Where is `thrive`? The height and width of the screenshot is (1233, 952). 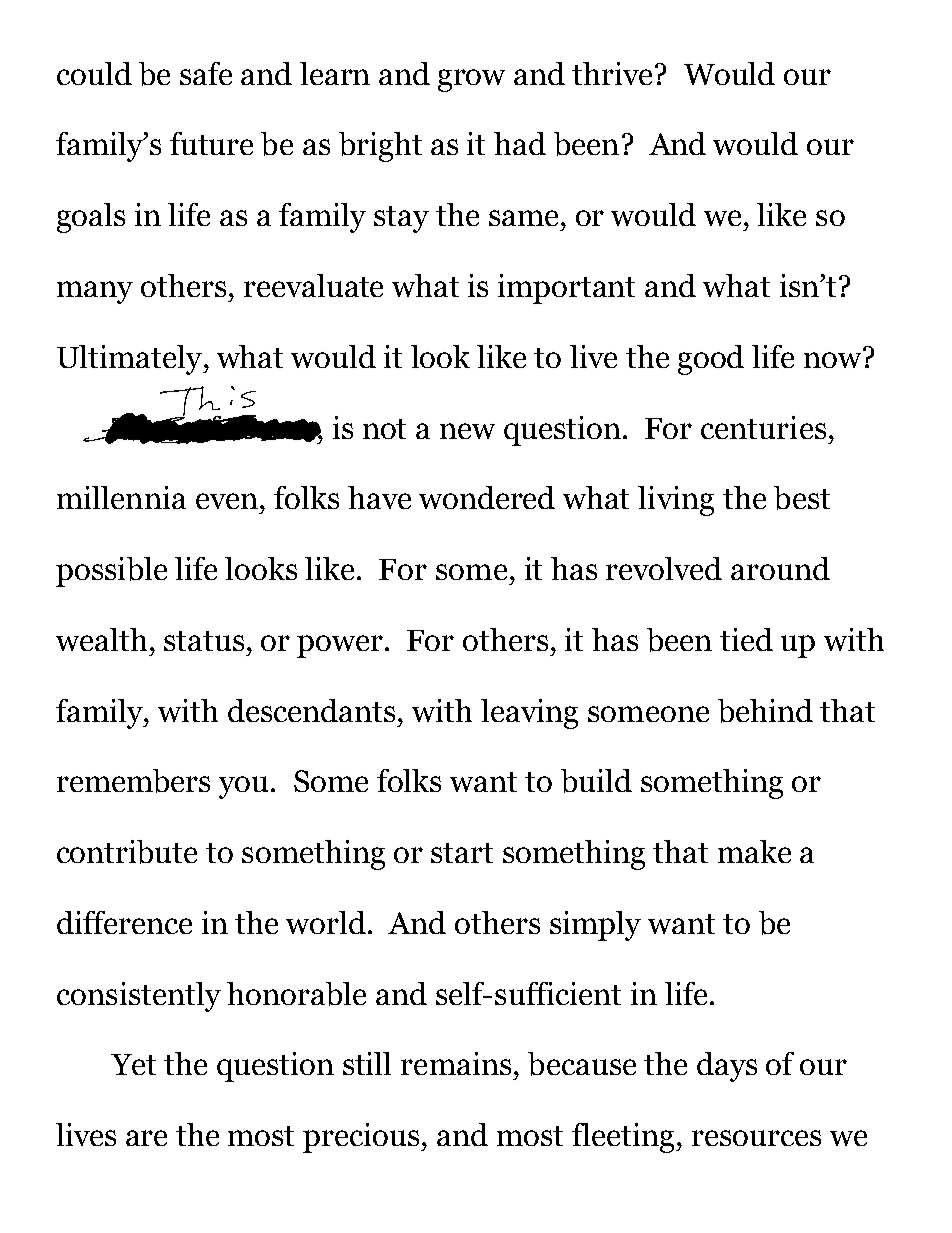 thrive is located at coordinates (614, 73).
